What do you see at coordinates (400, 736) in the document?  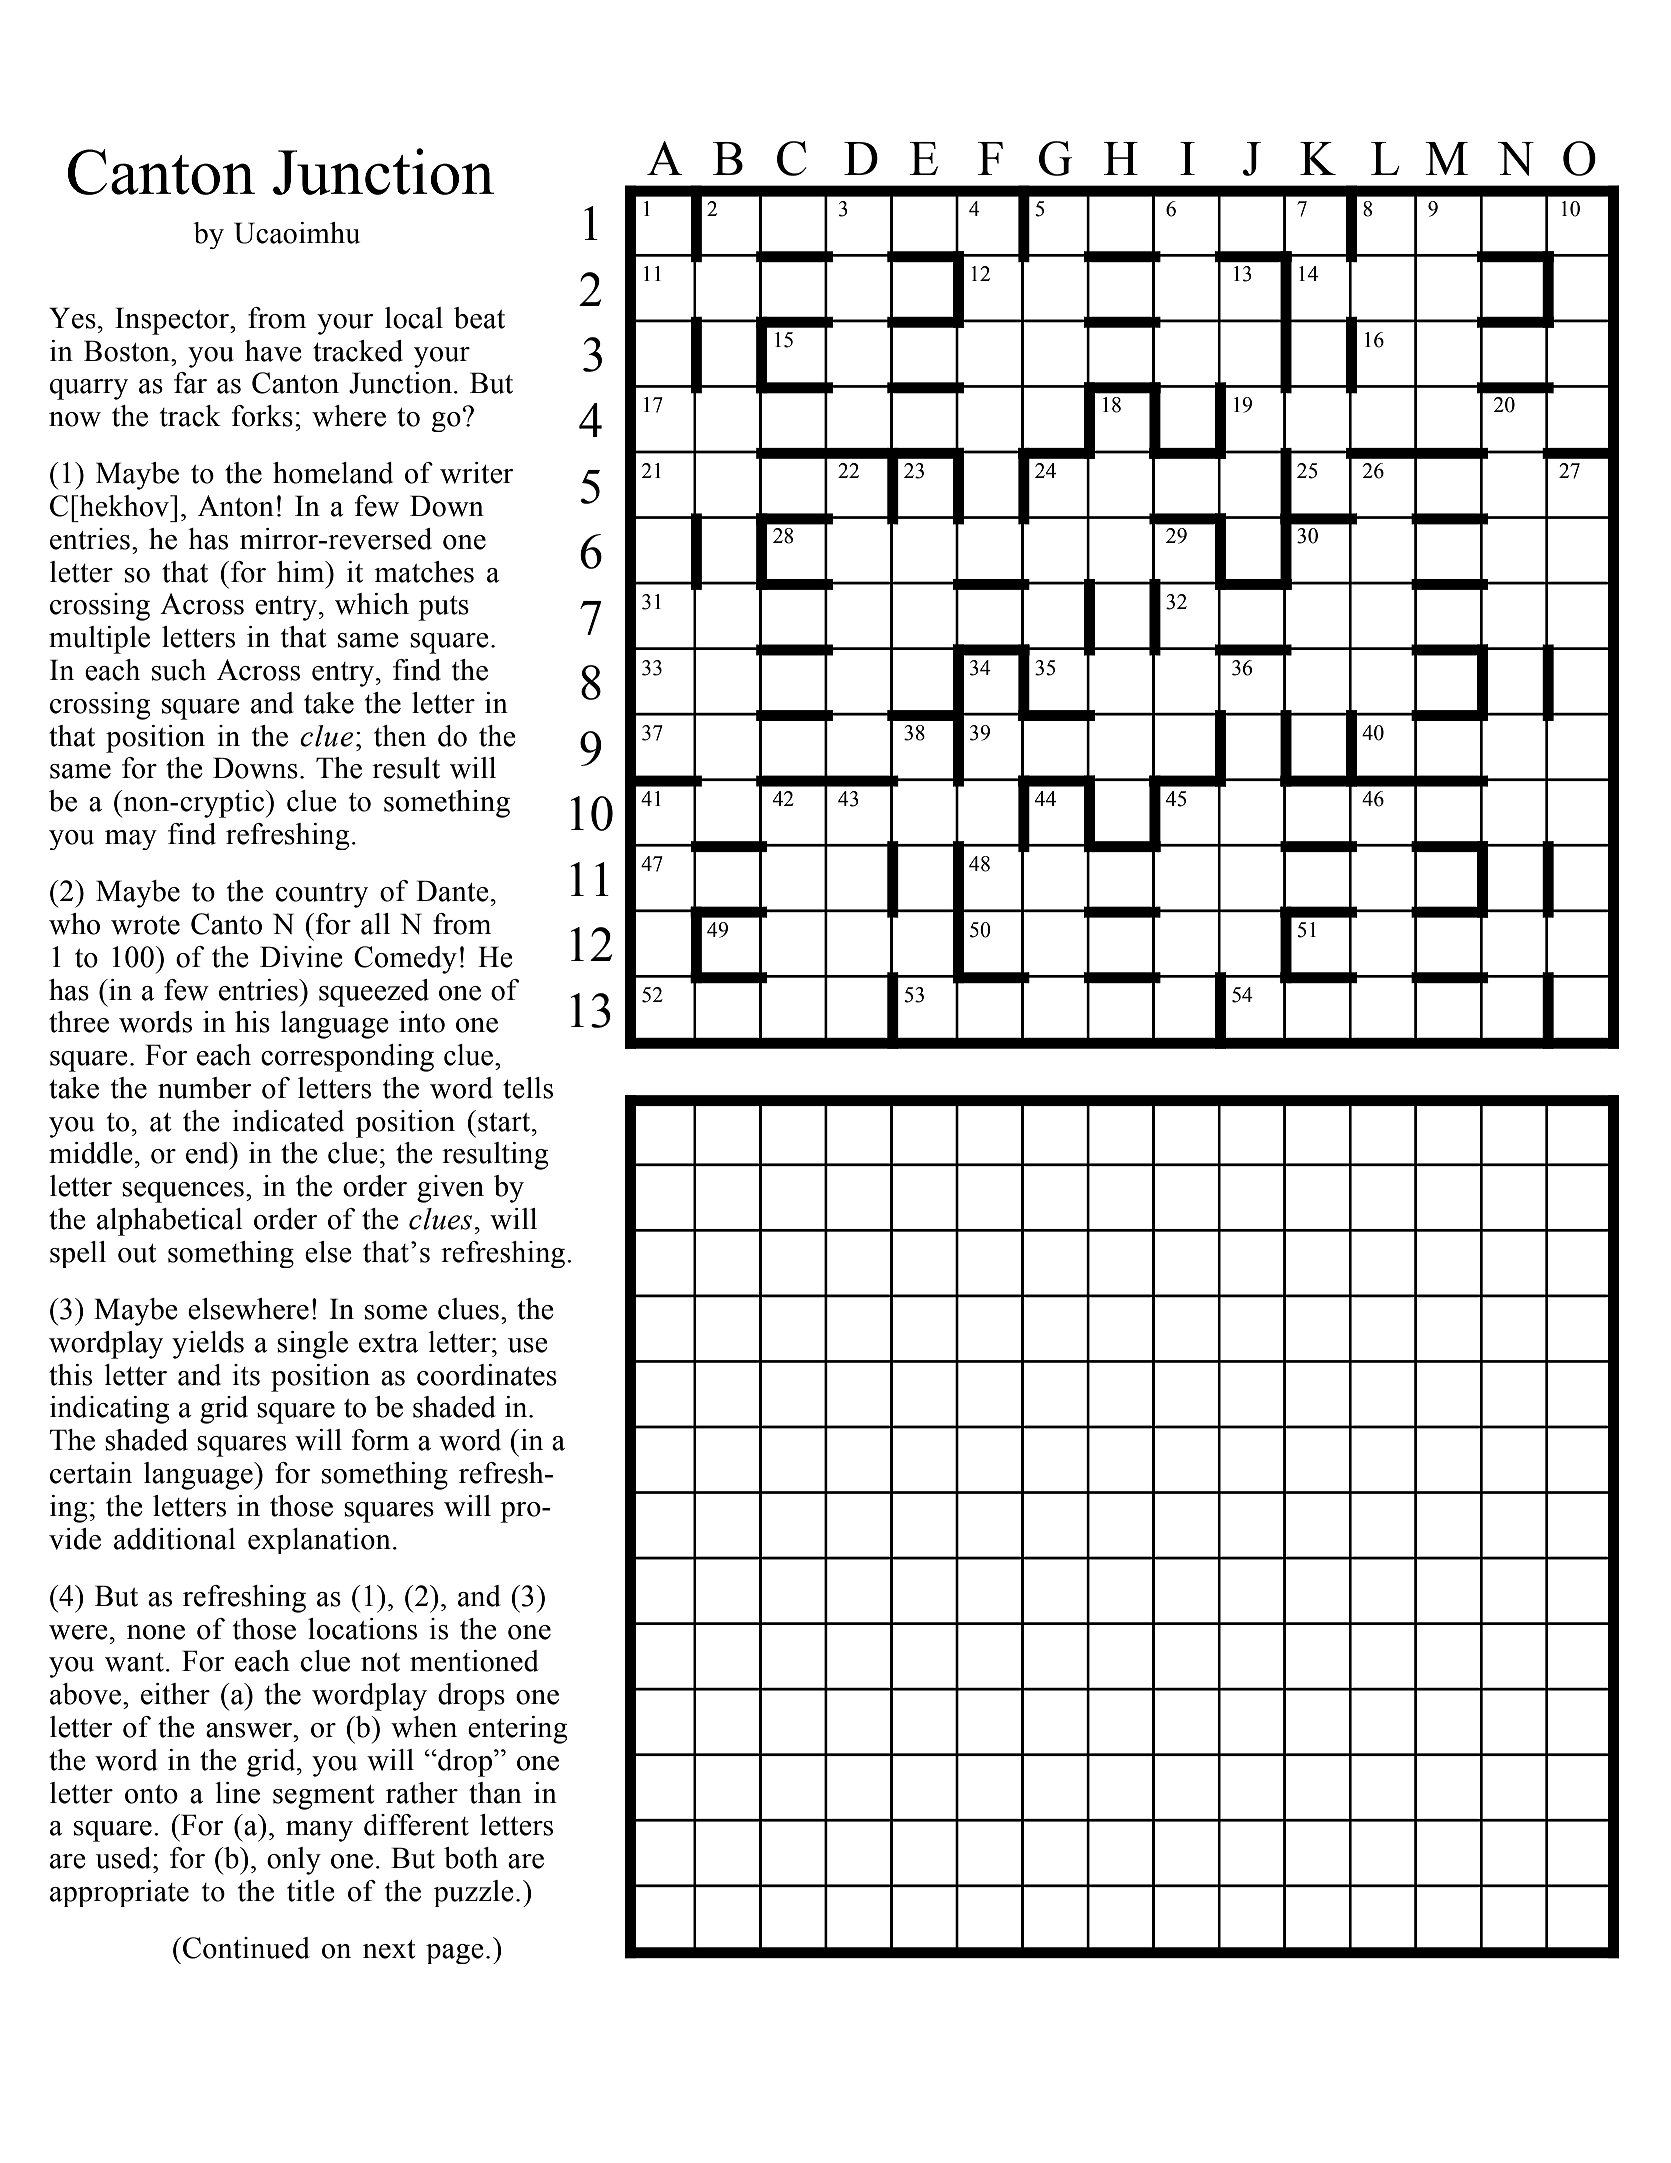 I see `then` at bounding box center [400, 736].
